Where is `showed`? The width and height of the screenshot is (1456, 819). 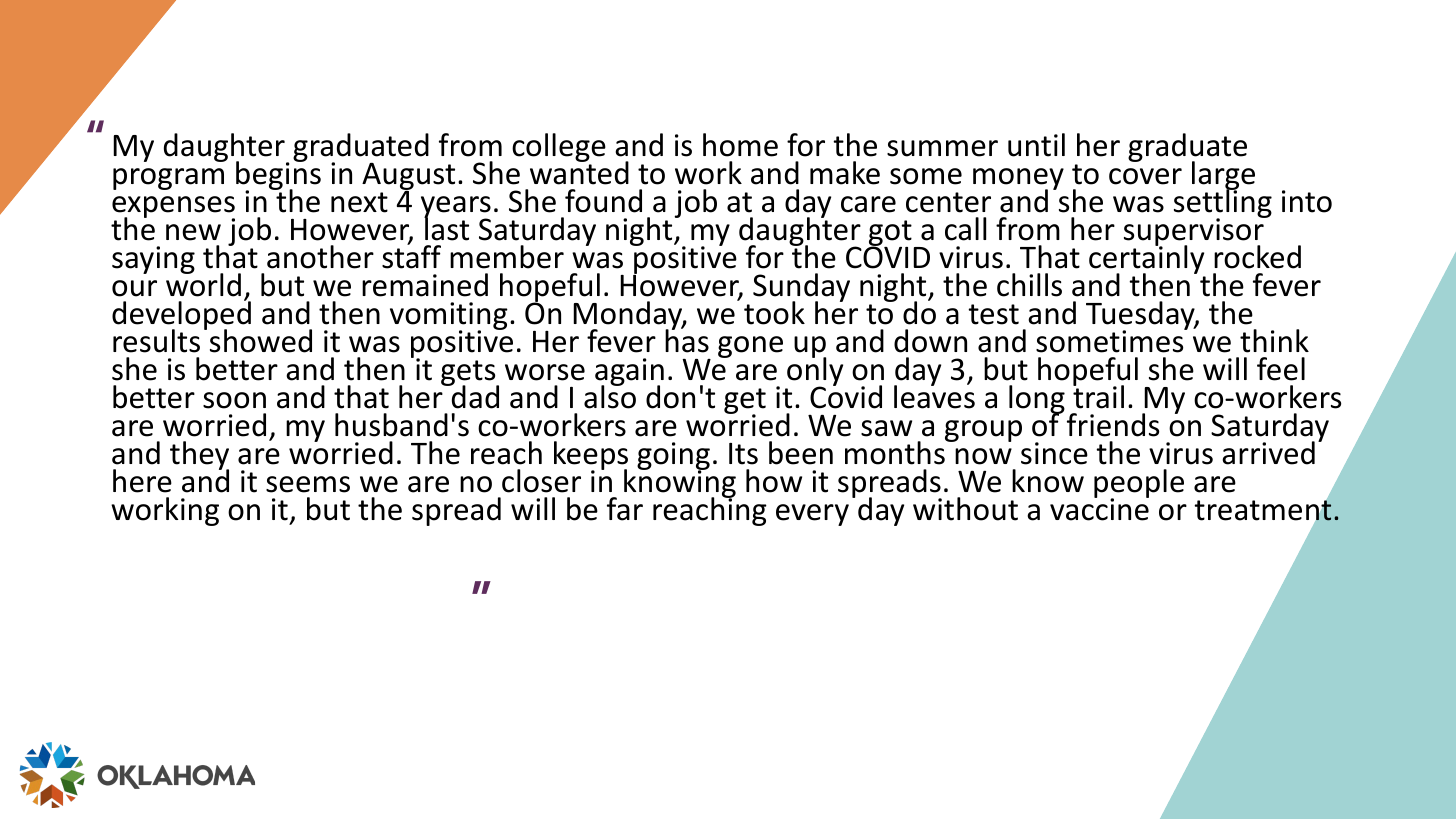
showed is located at coordinates (261, 341).
